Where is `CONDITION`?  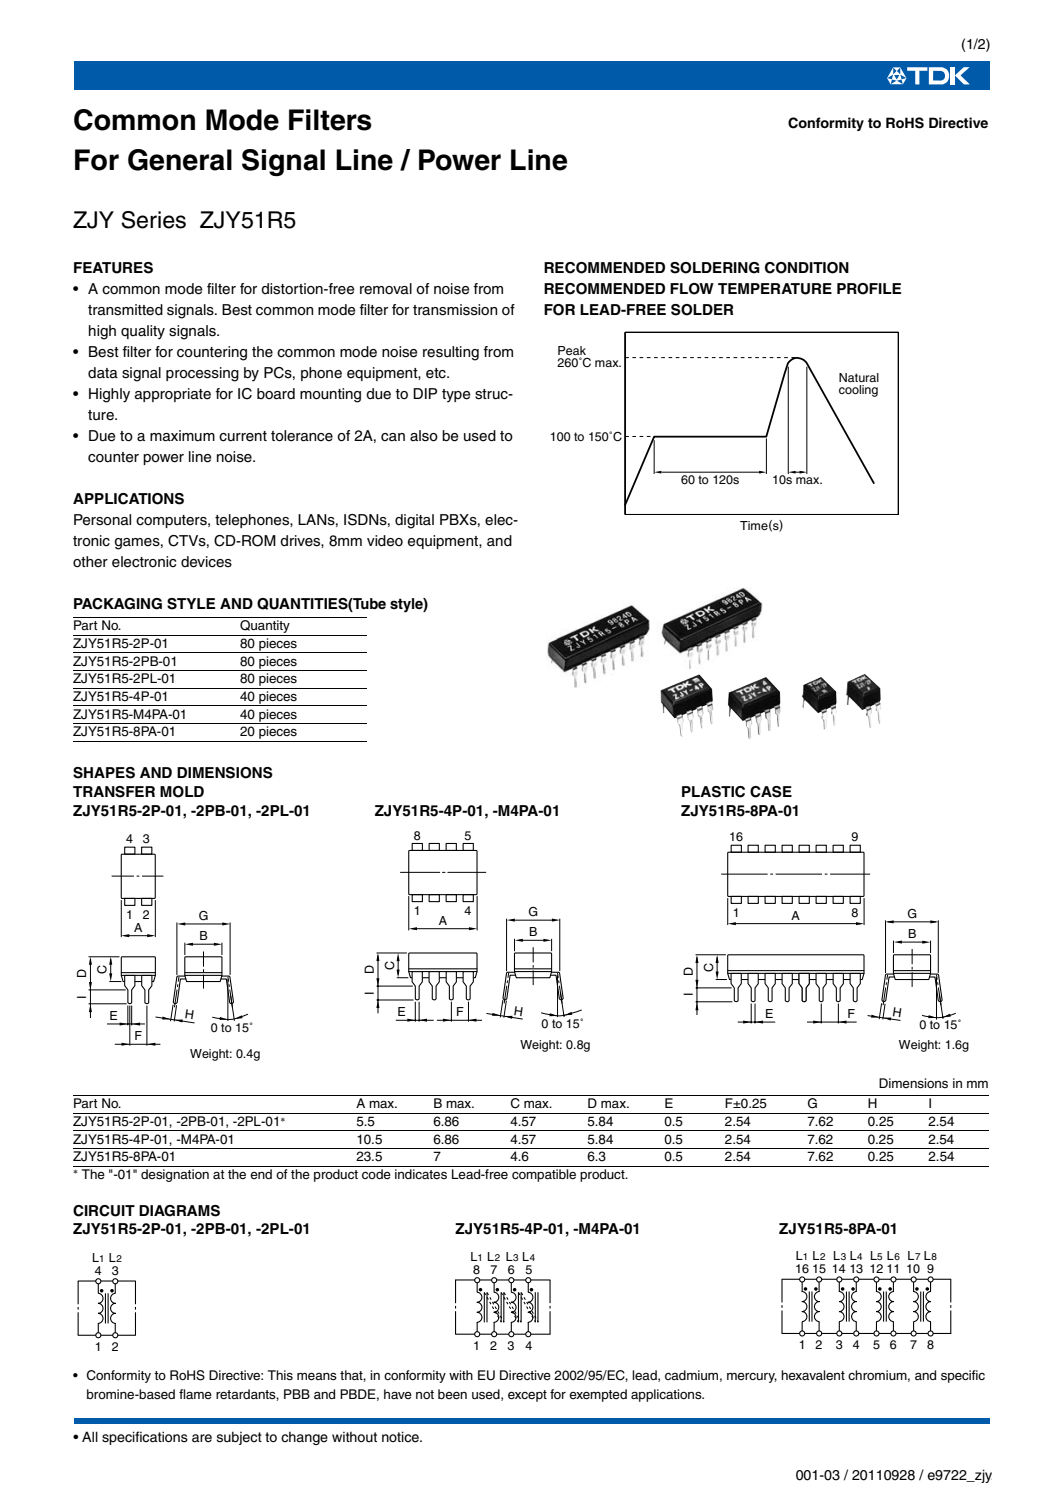 CONDITION is located at coordinates (807, 268).
